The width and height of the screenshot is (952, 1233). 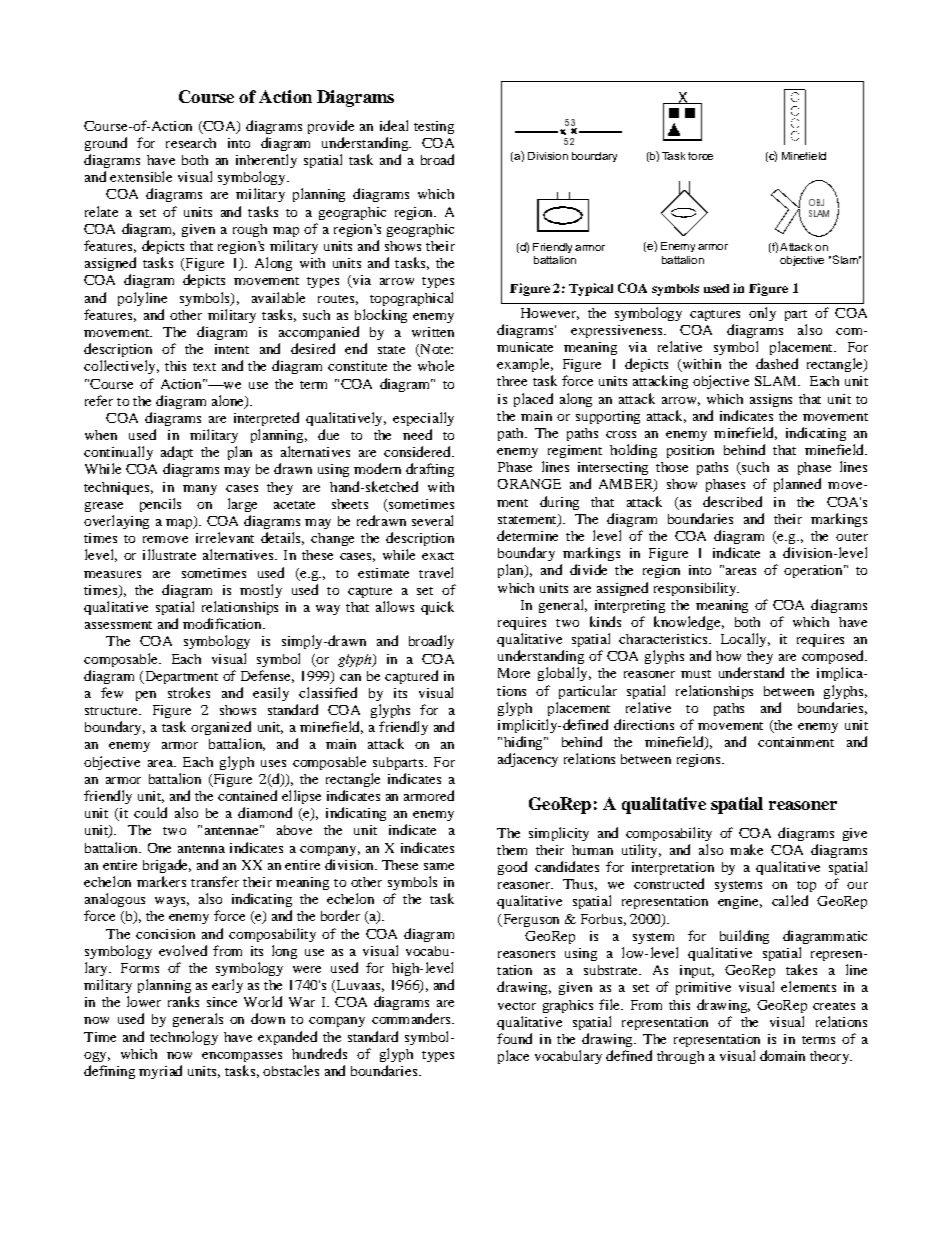 I want to click on only, so click(x=762, y=314).
